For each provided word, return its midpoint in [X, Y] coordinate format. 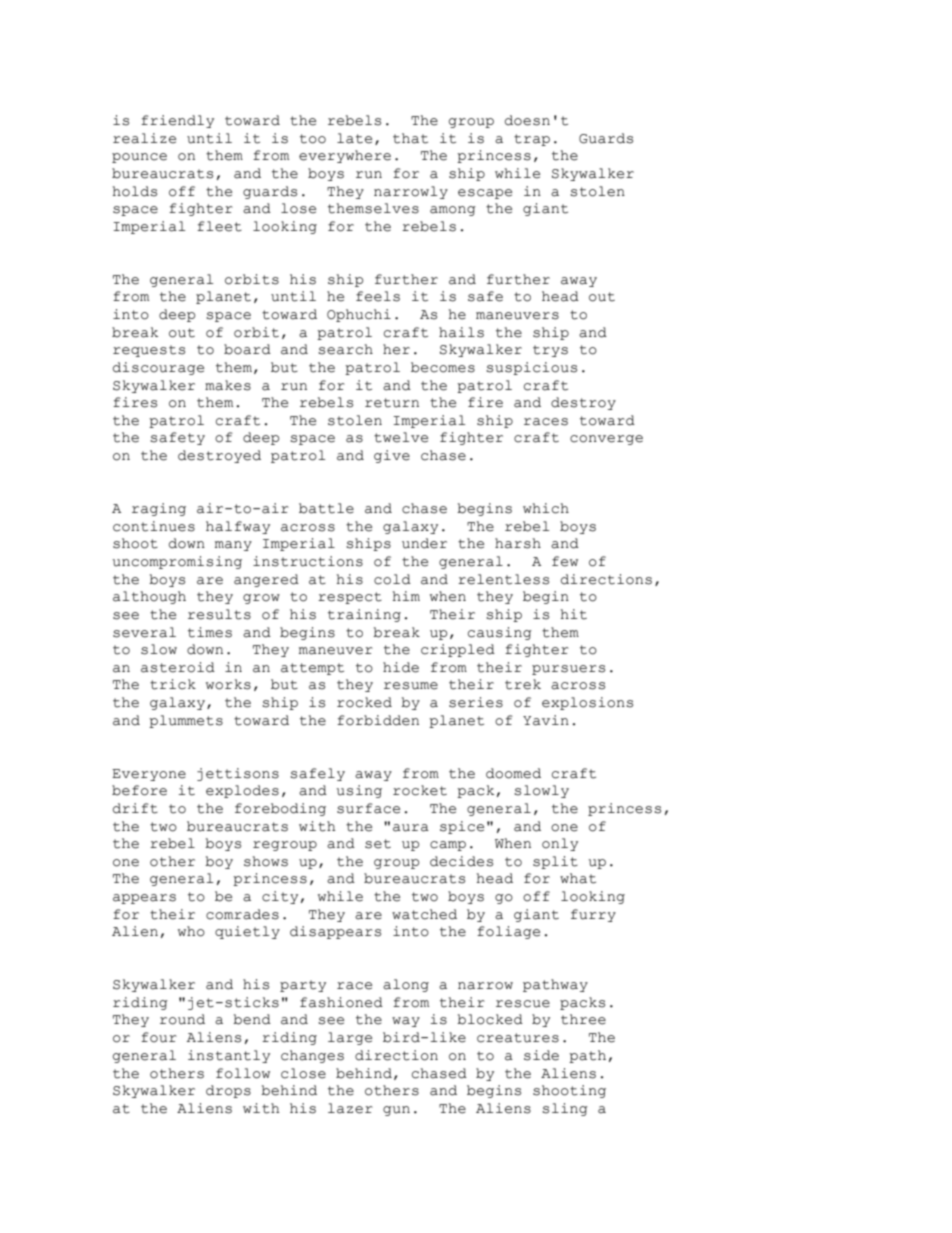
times [210, 632]
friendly [177, 121]
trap [532, 140]
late [354, 138]
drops [228, 1091]
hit [574, 614]
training [364, 615]
